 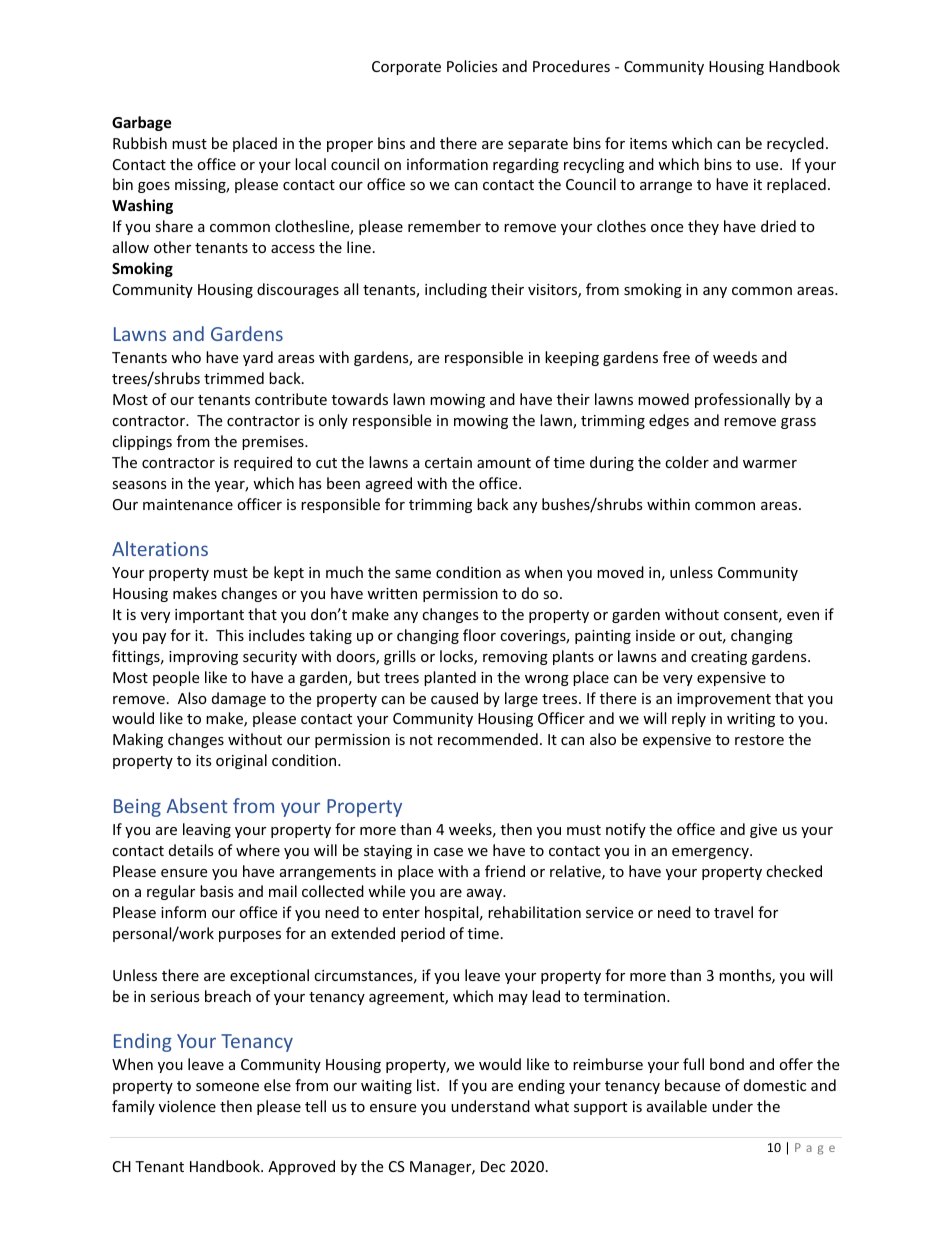 I want to click on Dec, so click(x=493, y=1166).
